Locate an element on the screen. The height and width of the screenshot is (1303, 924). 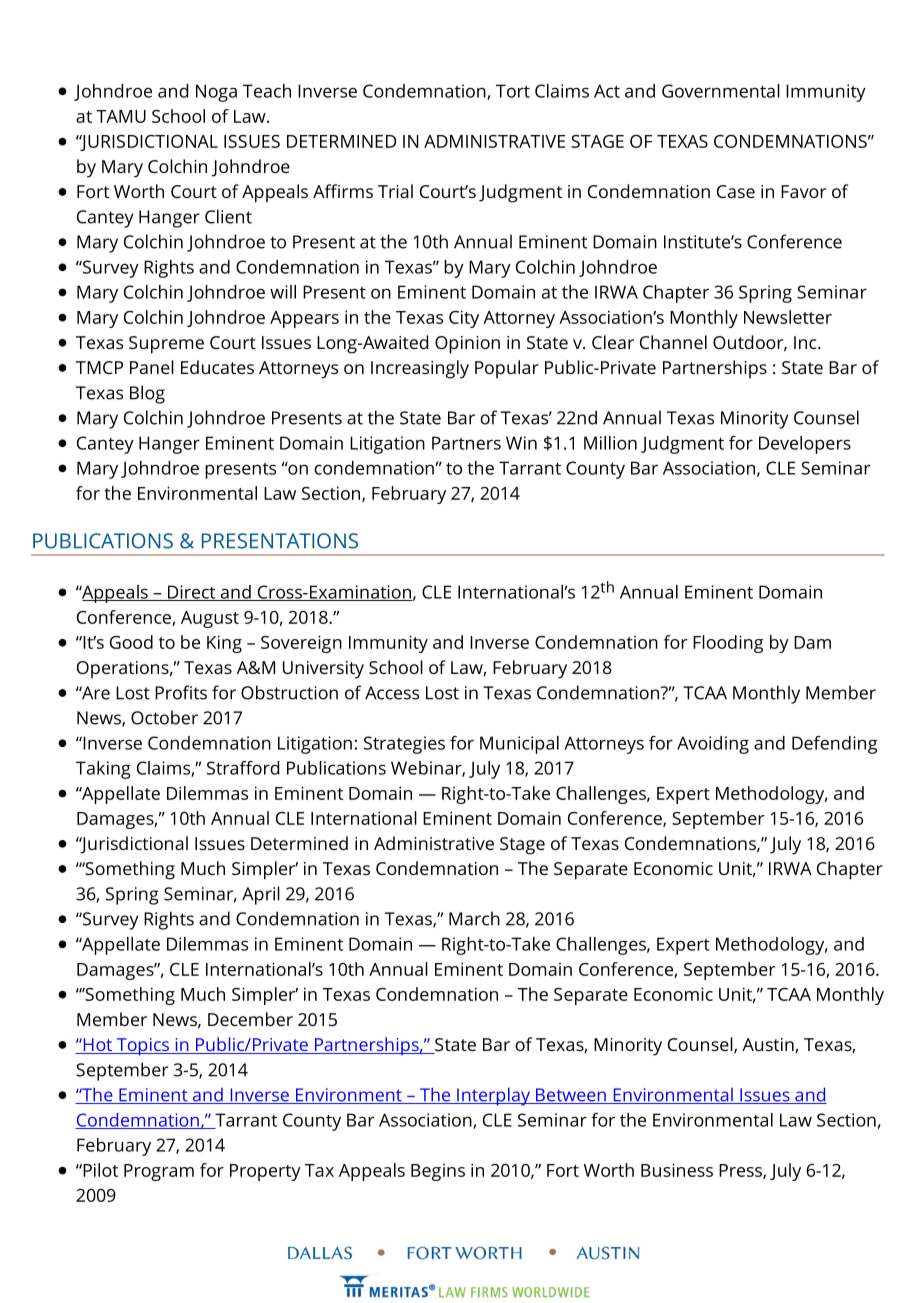
Access is located at coordinates (392, 693).
